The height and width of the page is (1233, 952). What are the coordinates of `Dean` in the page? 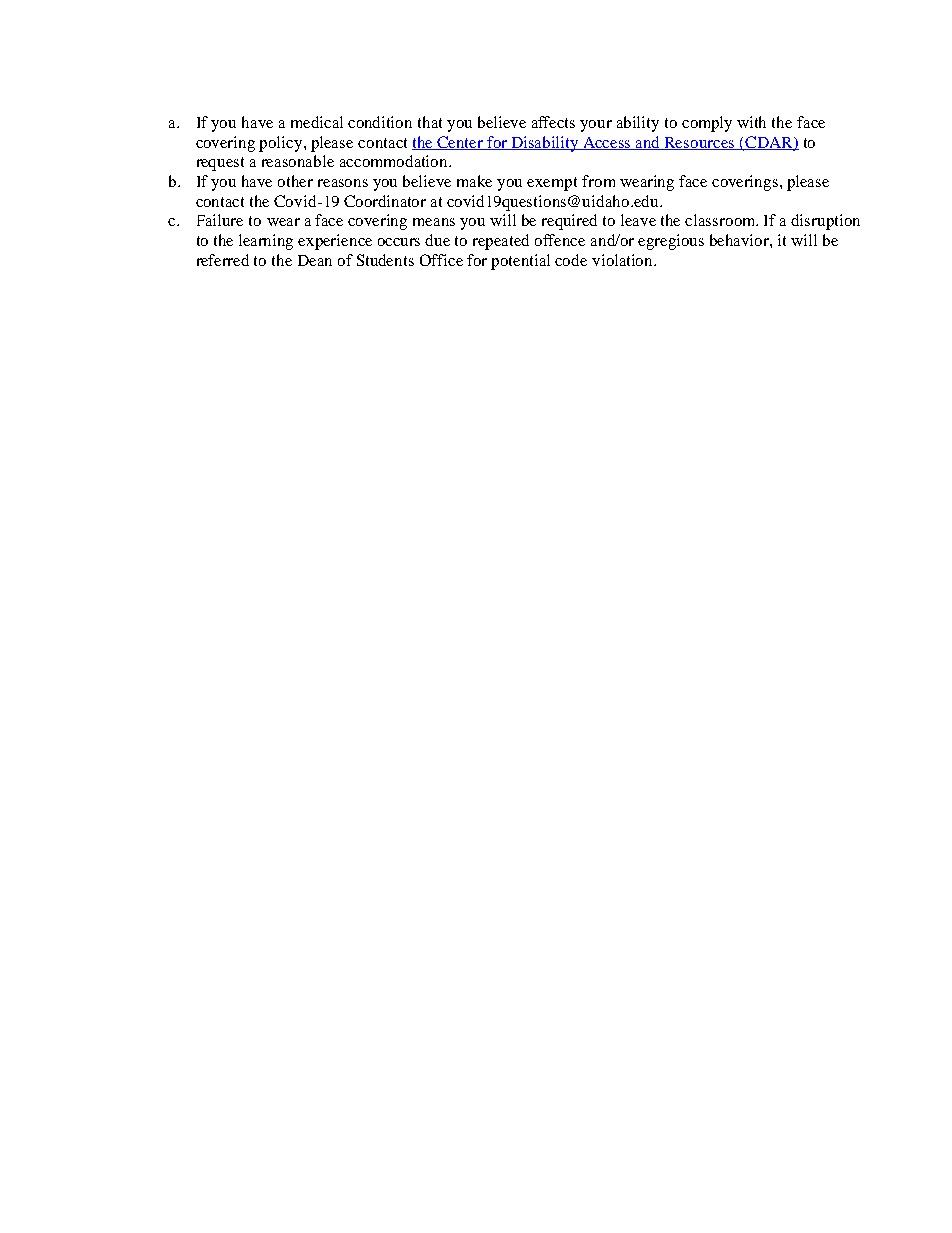 It's located at (315, 260).
